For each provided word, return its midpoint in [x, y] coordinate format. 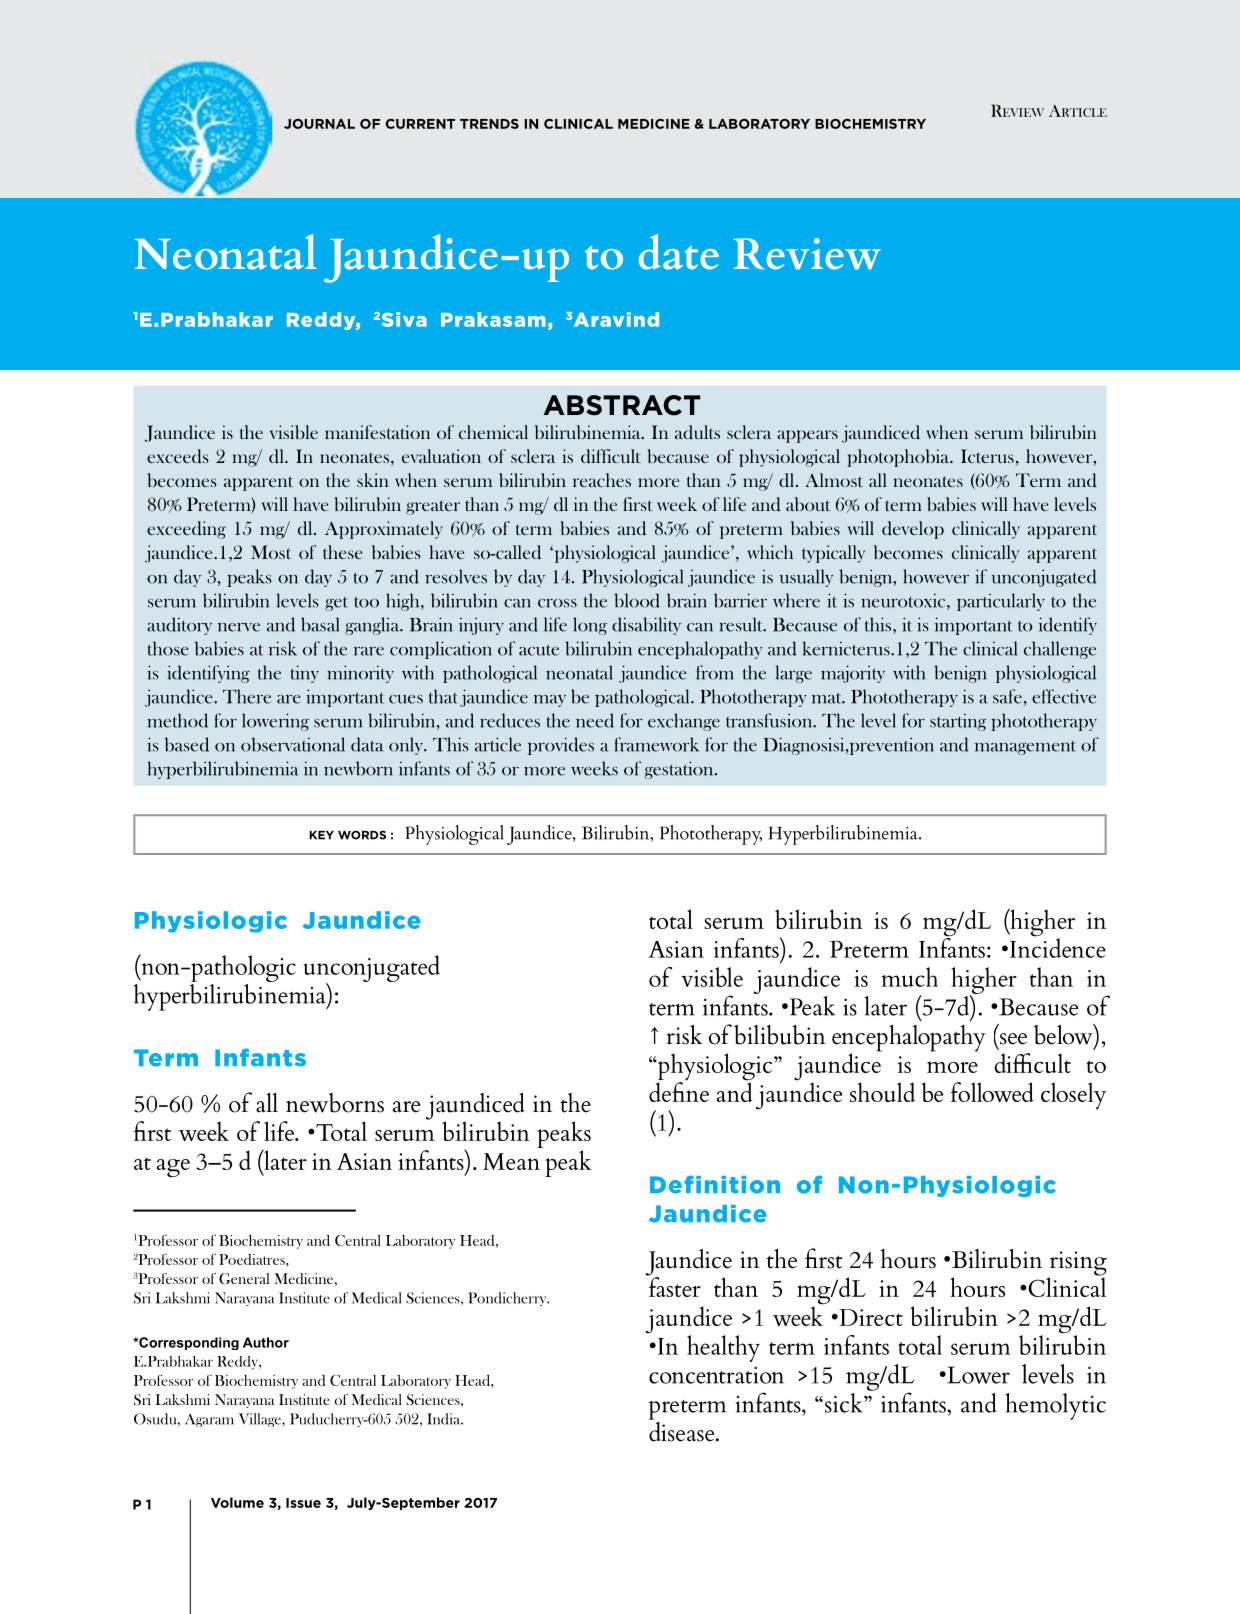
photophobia [900, 458]
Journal [319, 124]
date [679, 252]
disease [683, 1430]
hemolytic [1055, 1406]
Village [261, 1420]
